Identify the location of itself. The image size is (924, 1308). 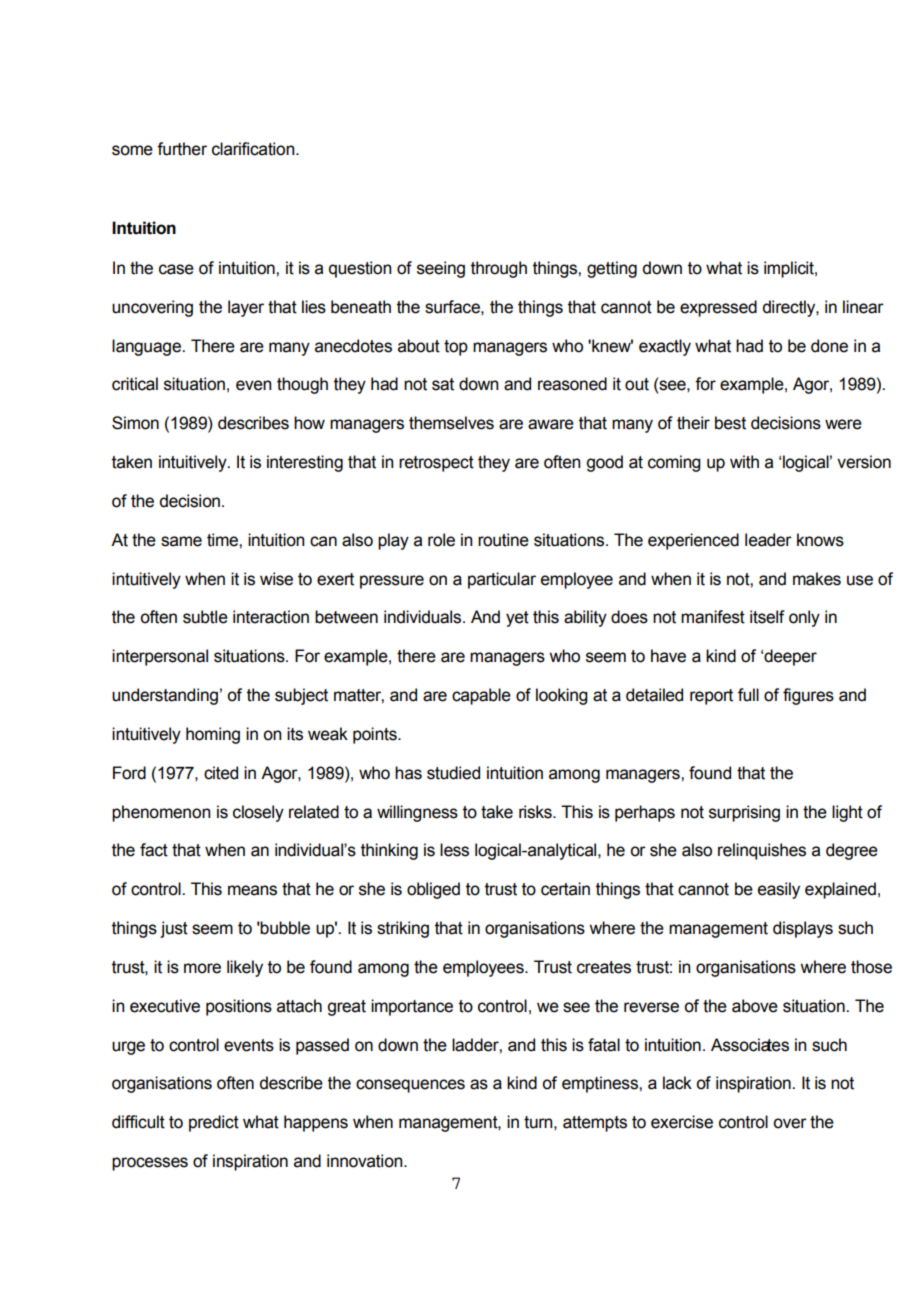
(767, 617).
